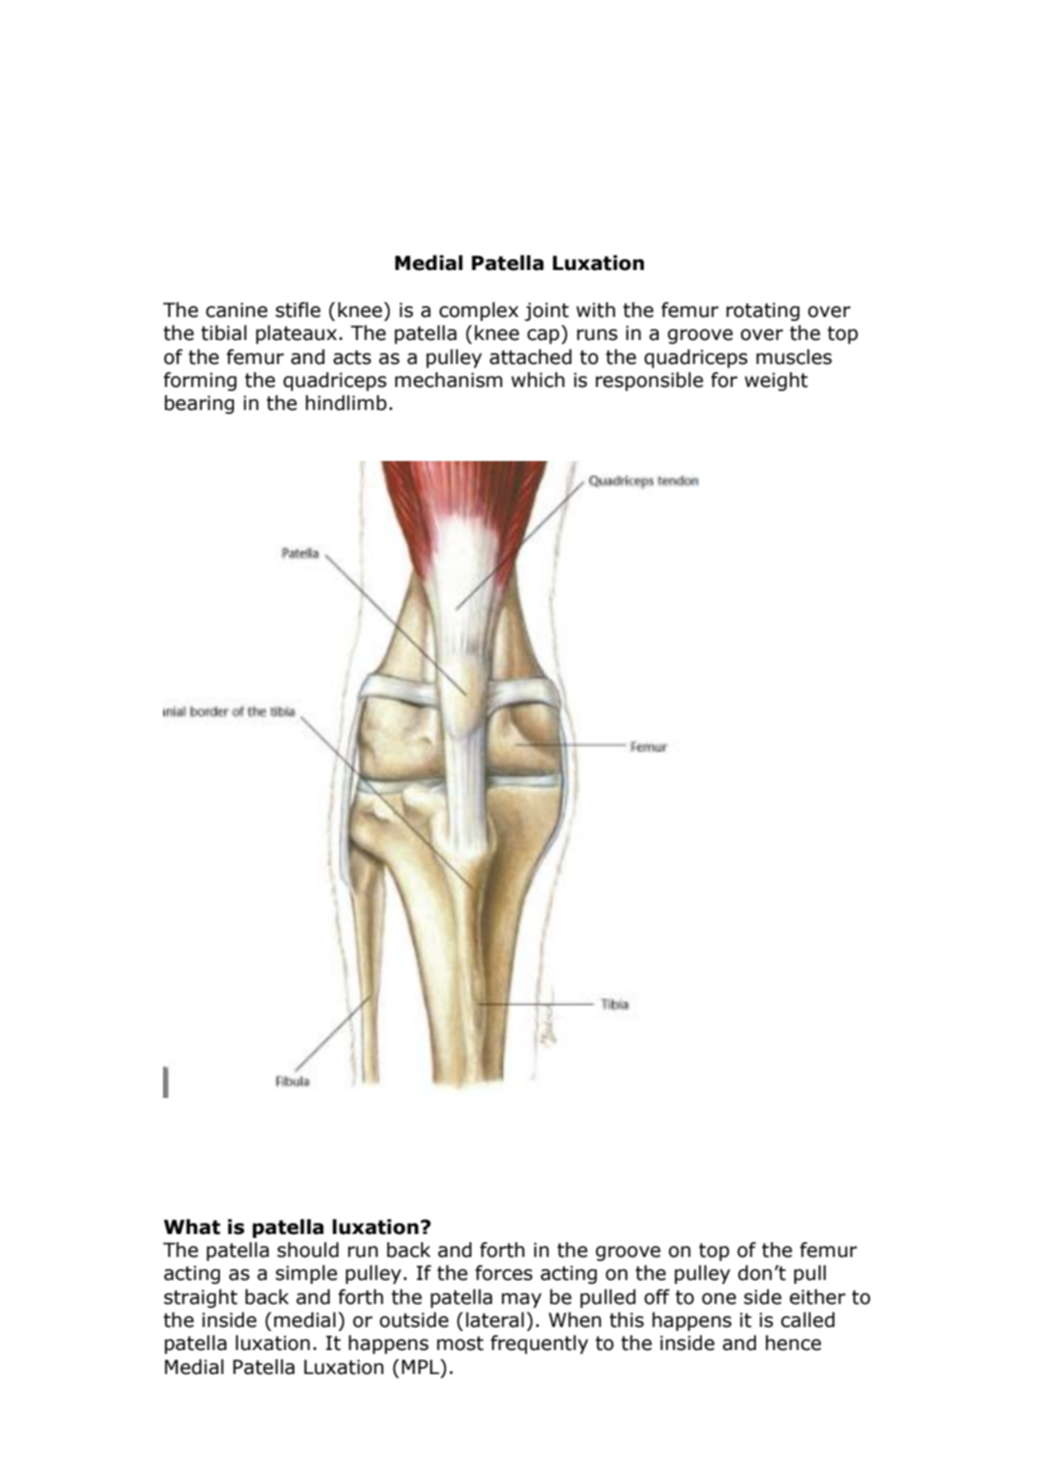 This screenshot has height=1468, width=1039. Describe the element at coordinates (495, 1320) in the screenshot. I see `lateral` at that location.
